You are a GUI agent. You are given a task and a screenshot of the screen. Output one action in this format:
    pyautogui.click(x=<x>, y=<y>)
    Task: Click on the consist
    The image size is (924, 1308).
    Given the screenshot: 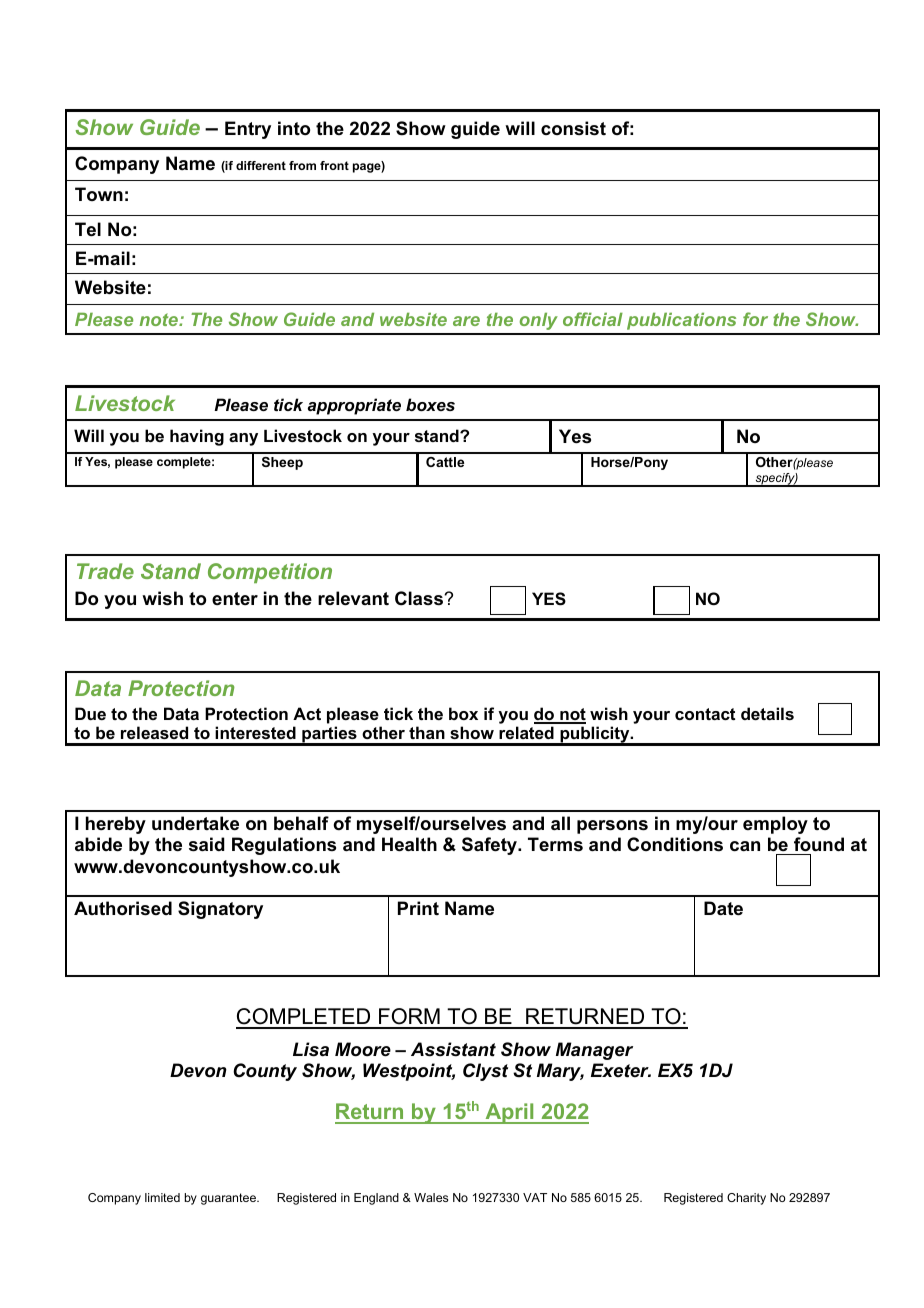 What is the action you would take?
    pyautogui.click(x=573, y=128)
